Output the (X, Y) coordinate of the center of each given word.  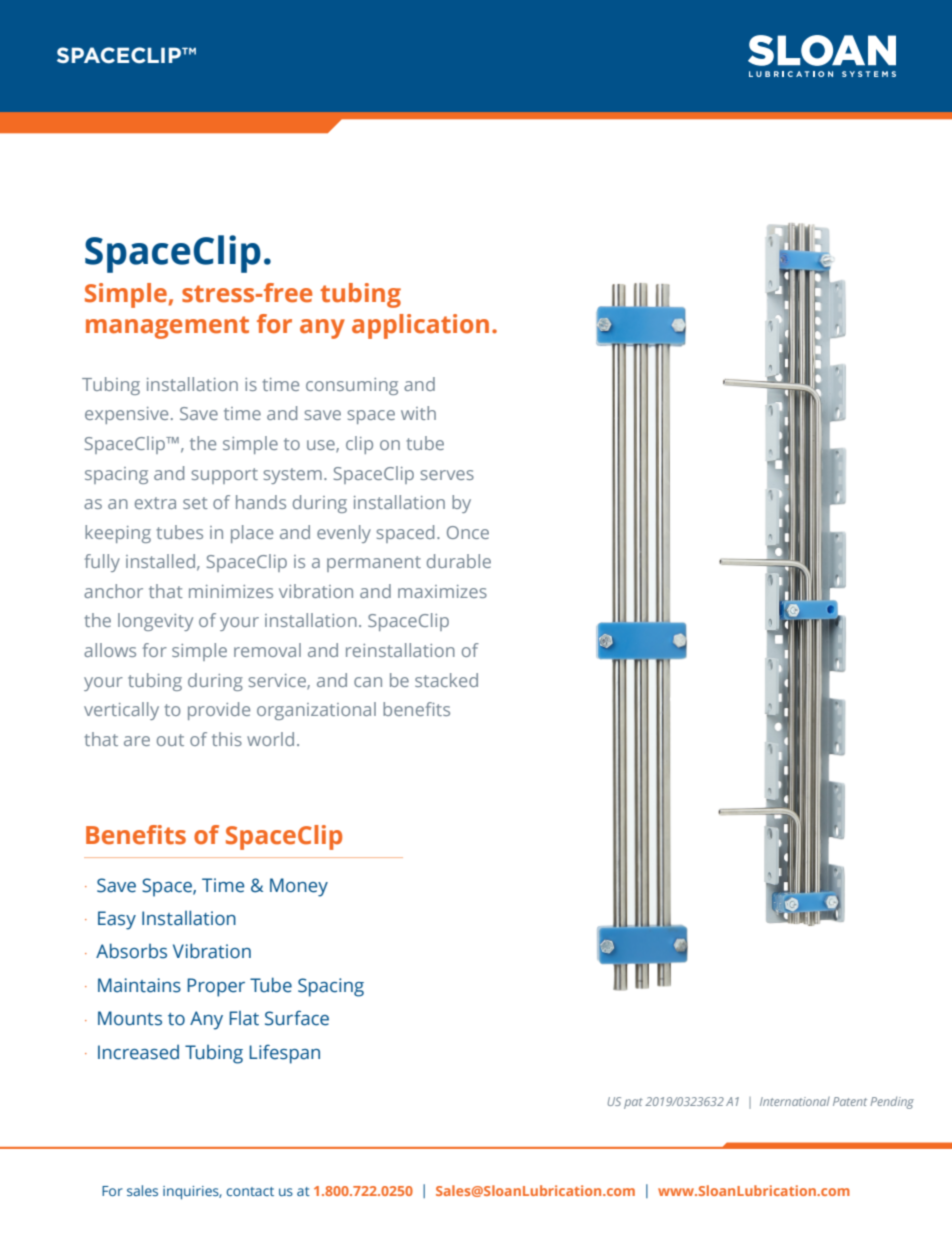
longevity (155, 622)
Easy (117, 920)
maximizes (442, 591)
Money (299, 887)
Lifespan (284, 1054)
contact (250, 1191)
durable (459, 561)
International (795, 1101)
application (420, 326)
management (167, 327)
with (418, 413)
